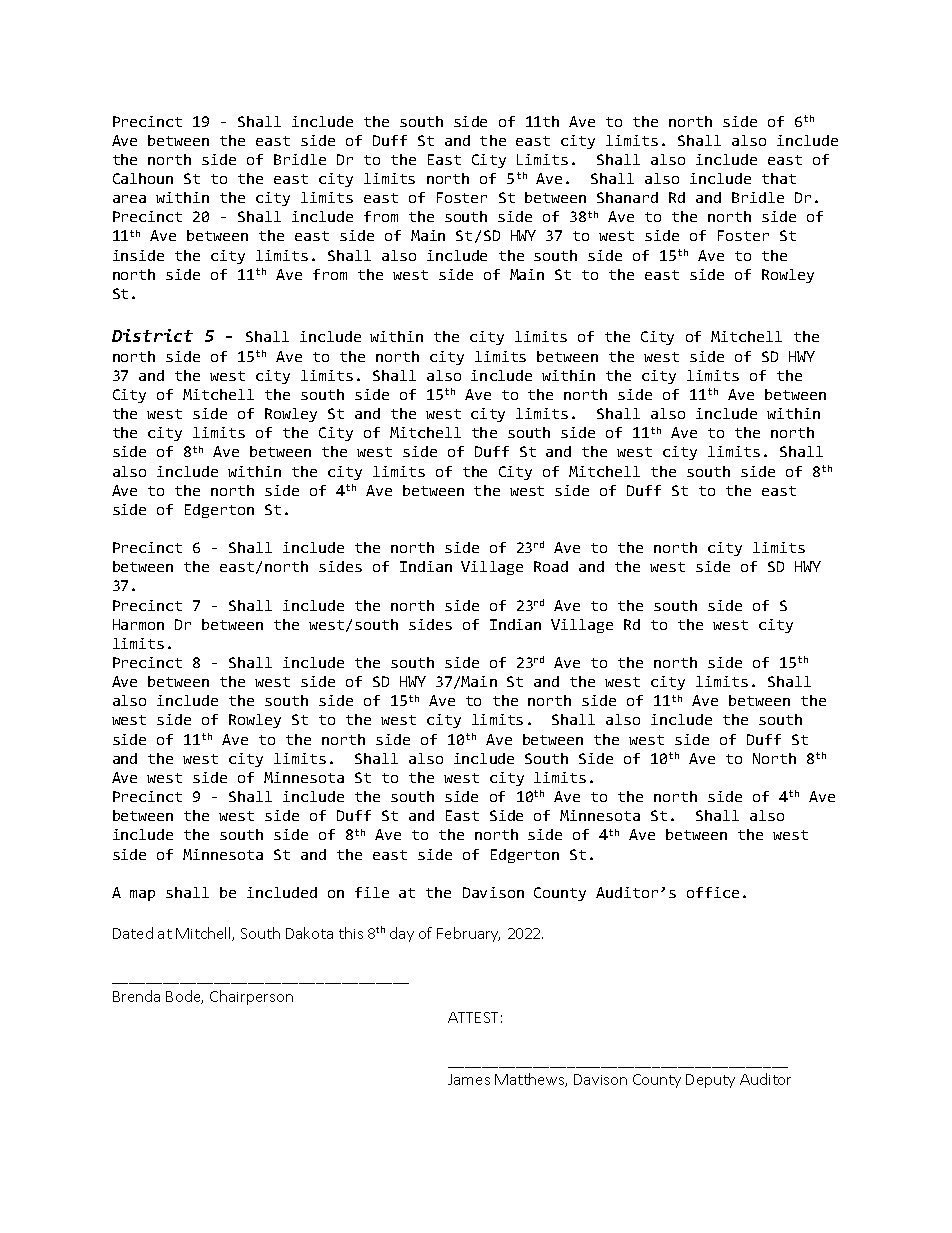 This page has height=1233, width=952. What do you see at coordinates (713, 892) in the page?
I see `office` at bounding box center [713, 892].
